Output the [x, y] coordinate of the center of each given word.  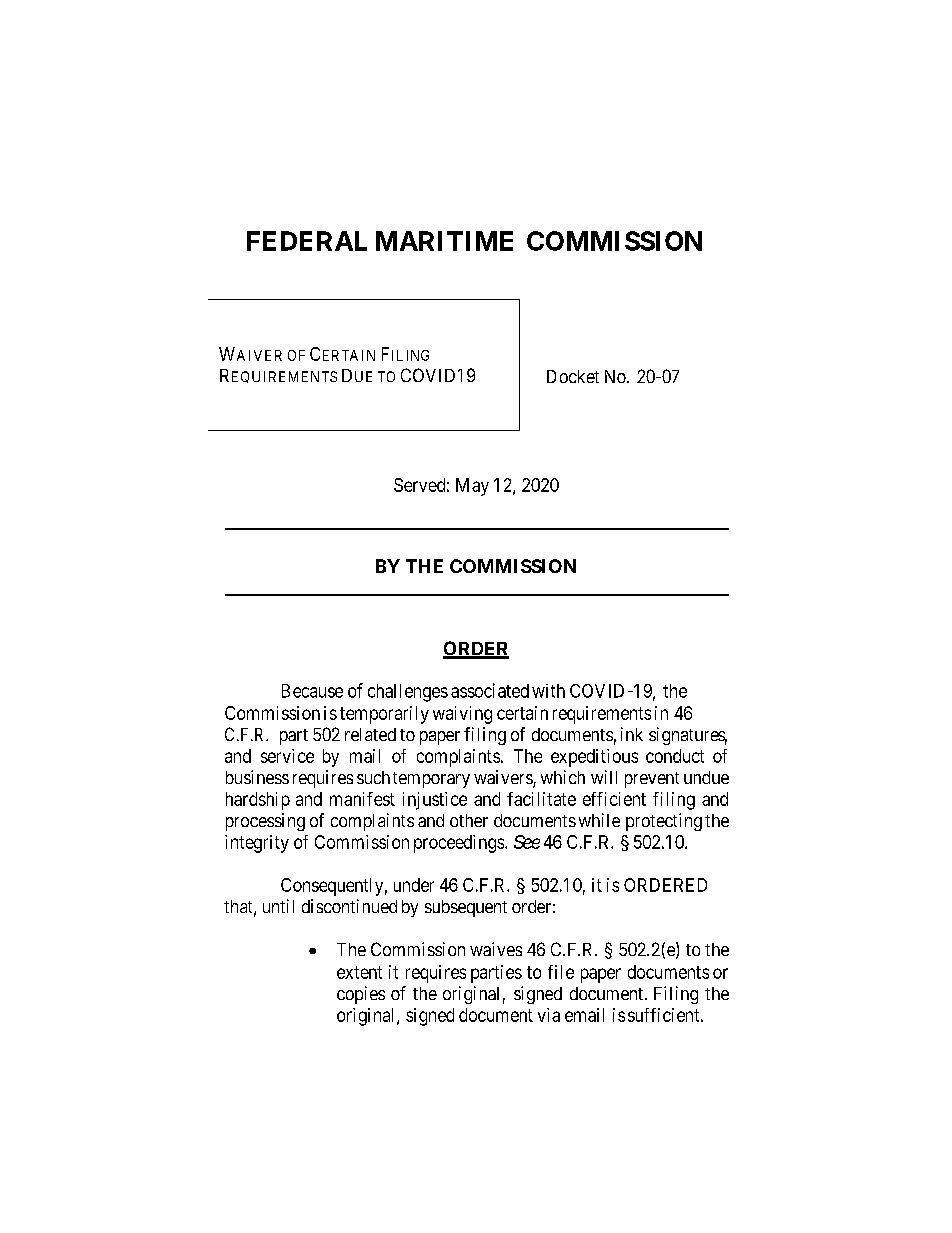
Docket [573, 376]
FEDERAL [307, 241]
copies [361, 995]
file [561, 972]
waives [496, 949]
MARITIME [444, 241]
